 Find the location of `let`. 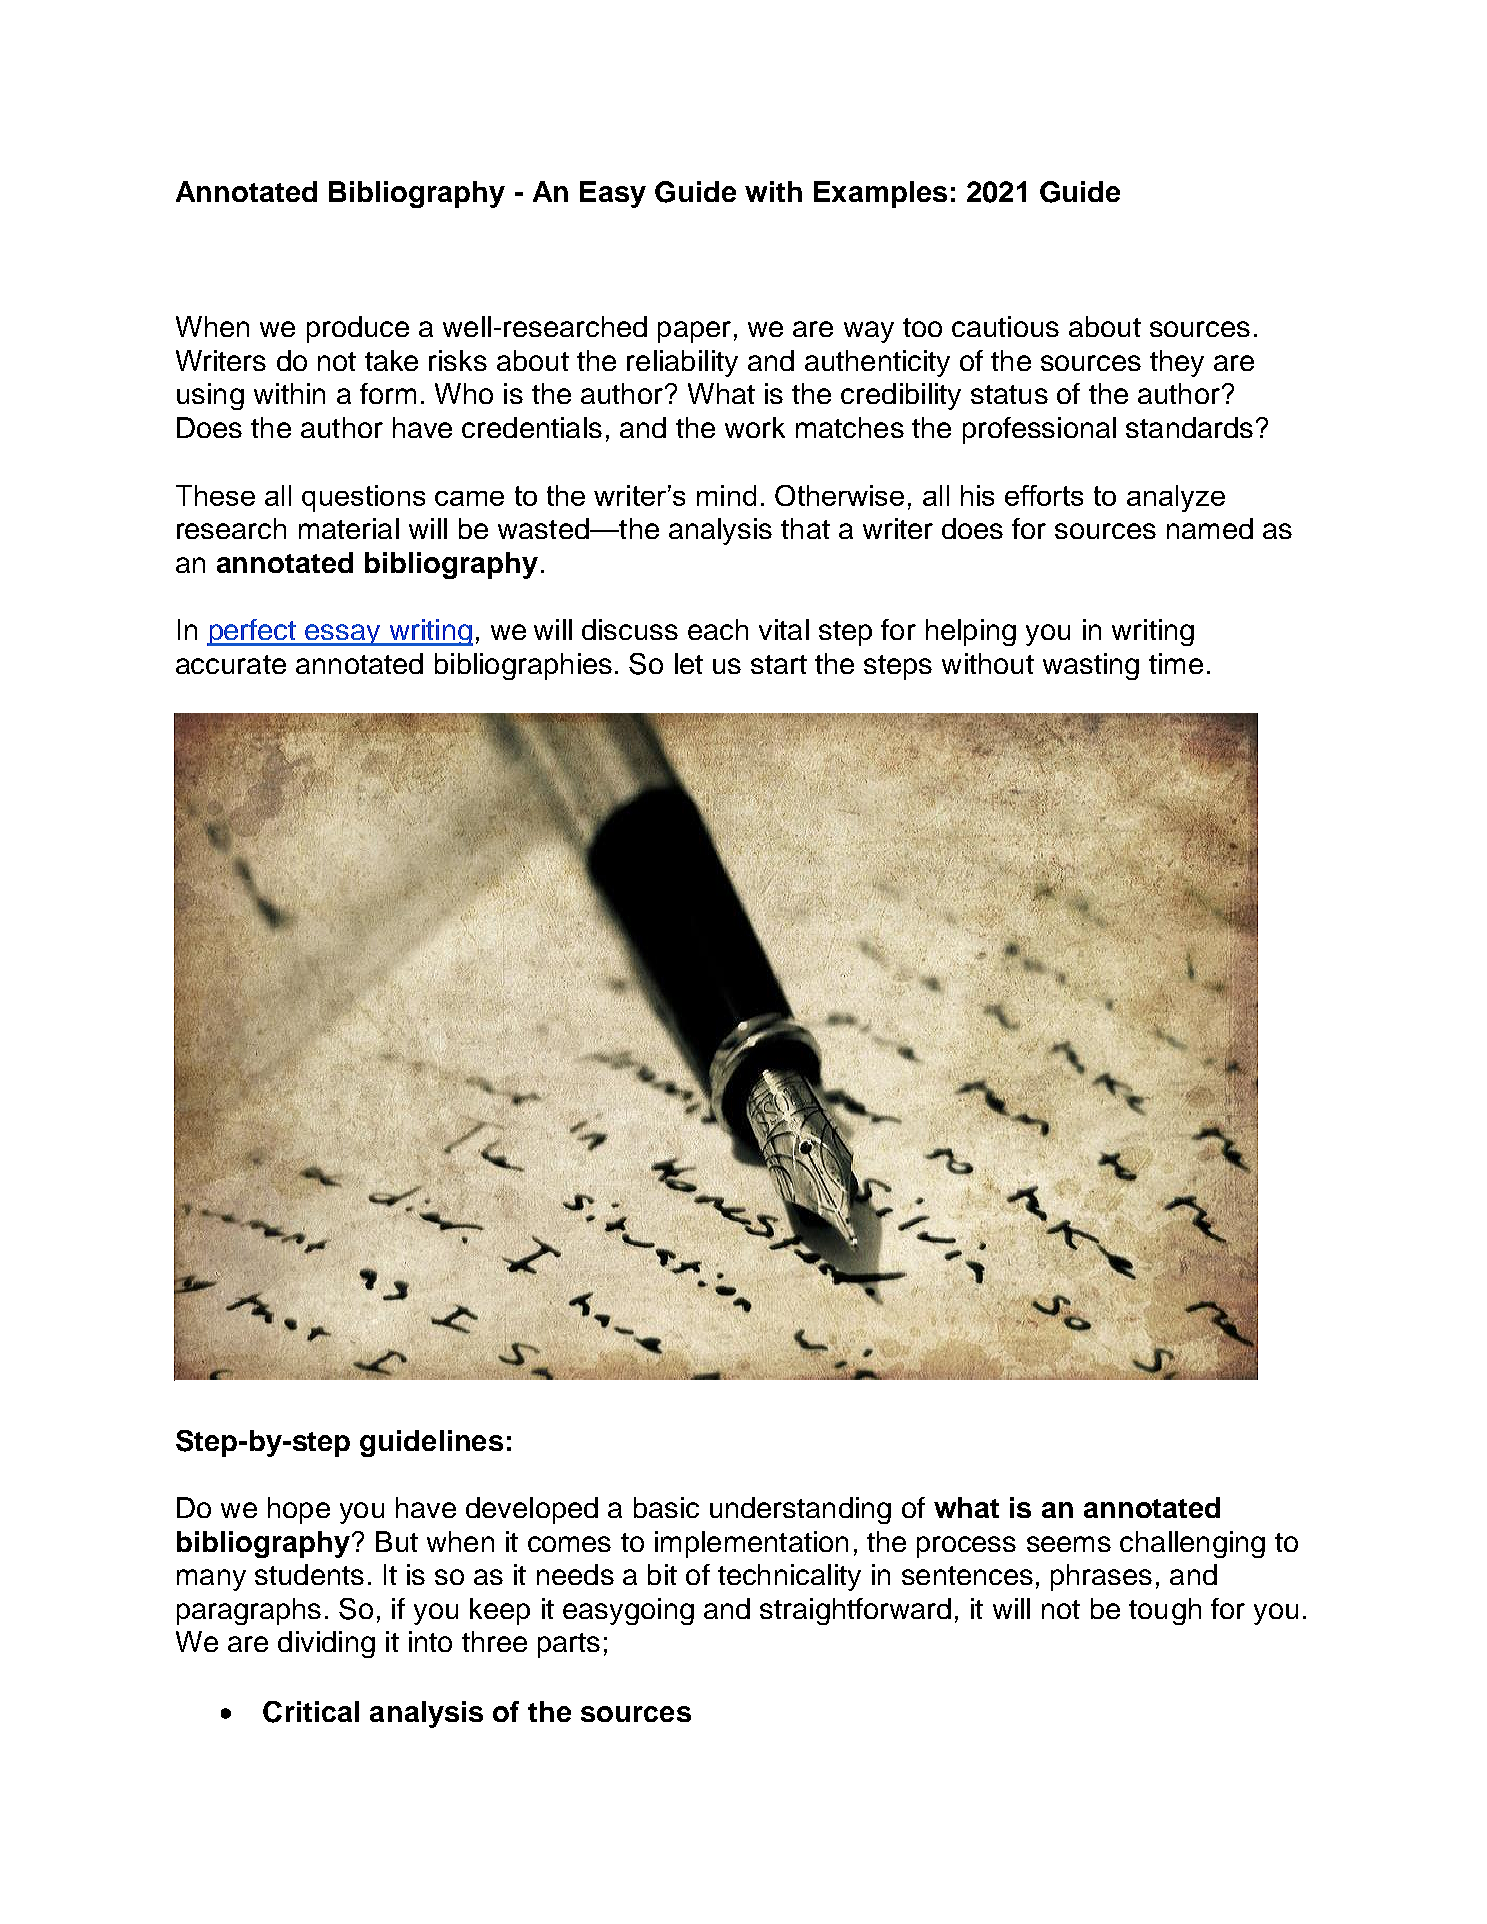

let is located at coordinates (689, 663).
